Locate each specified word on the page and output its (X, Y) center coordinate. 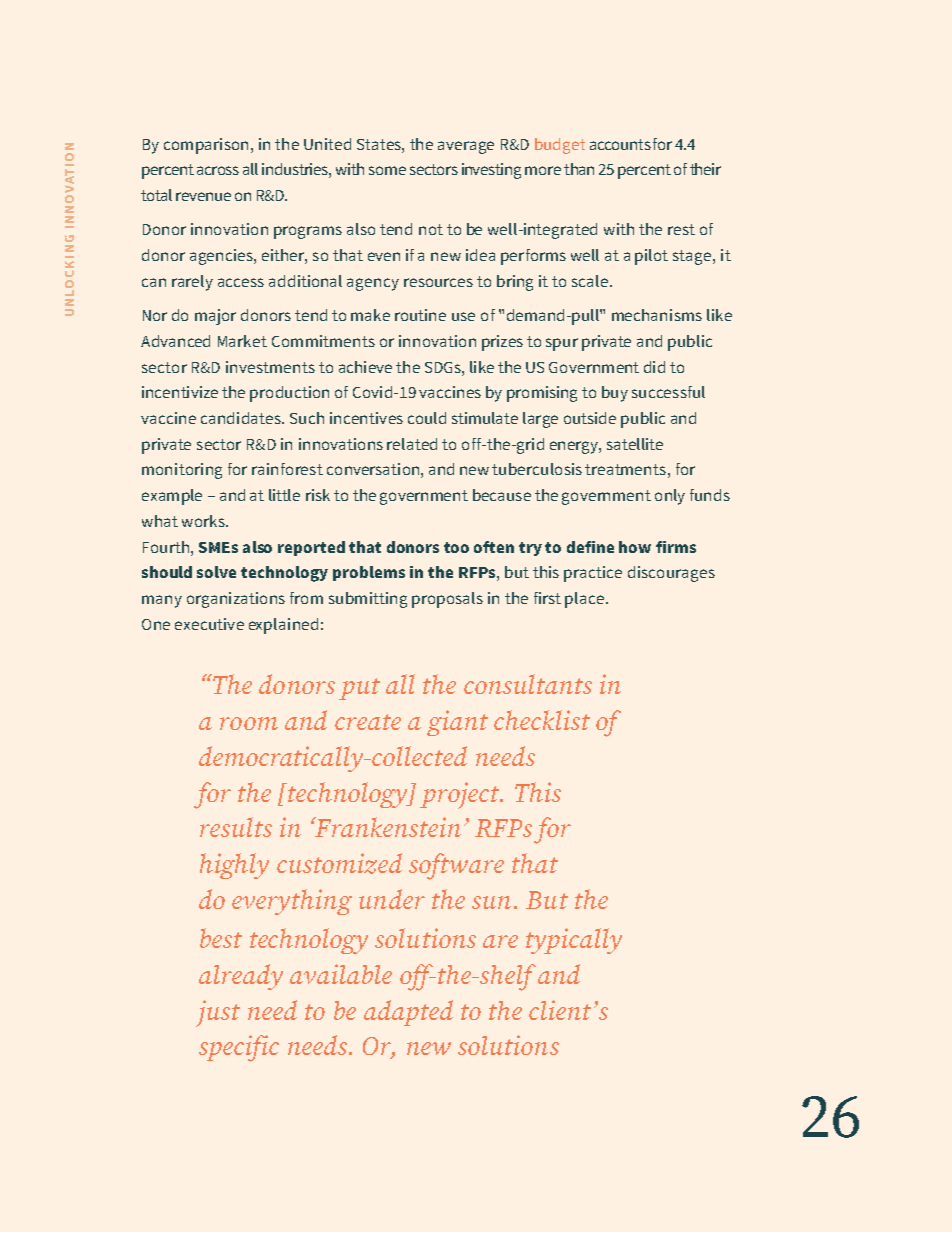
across (218, 170)
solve (216, 572)
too (456, 547)
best (221, 938)
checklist (542, 720)
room (249, 723)
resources (438, 282)
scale (591, 281)
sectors (434, 169)
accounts (620, 144)
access (241, 282)
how (635, 547)
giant (457, 723)
